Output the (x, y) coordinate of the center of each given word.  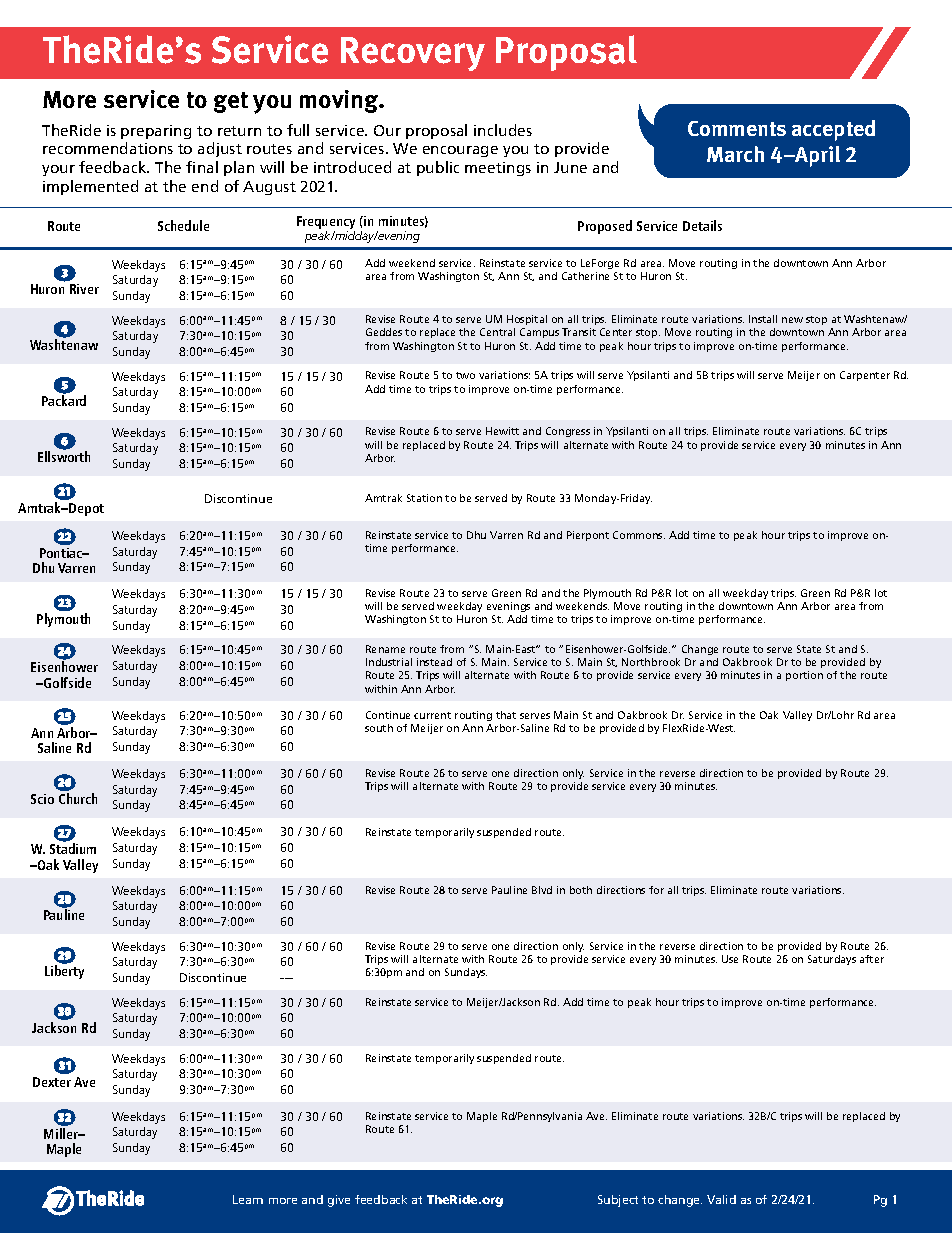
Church (78, 798)
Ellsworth (64, 456)
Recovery (413, 54)
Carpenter (865, 376)
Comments (737, 128)
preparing (156, 132)
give (339, 1201)
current (432, 715)
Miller (62, 1133)
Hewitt (502, 431)
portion (804, 676)
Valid (721, 1199)
